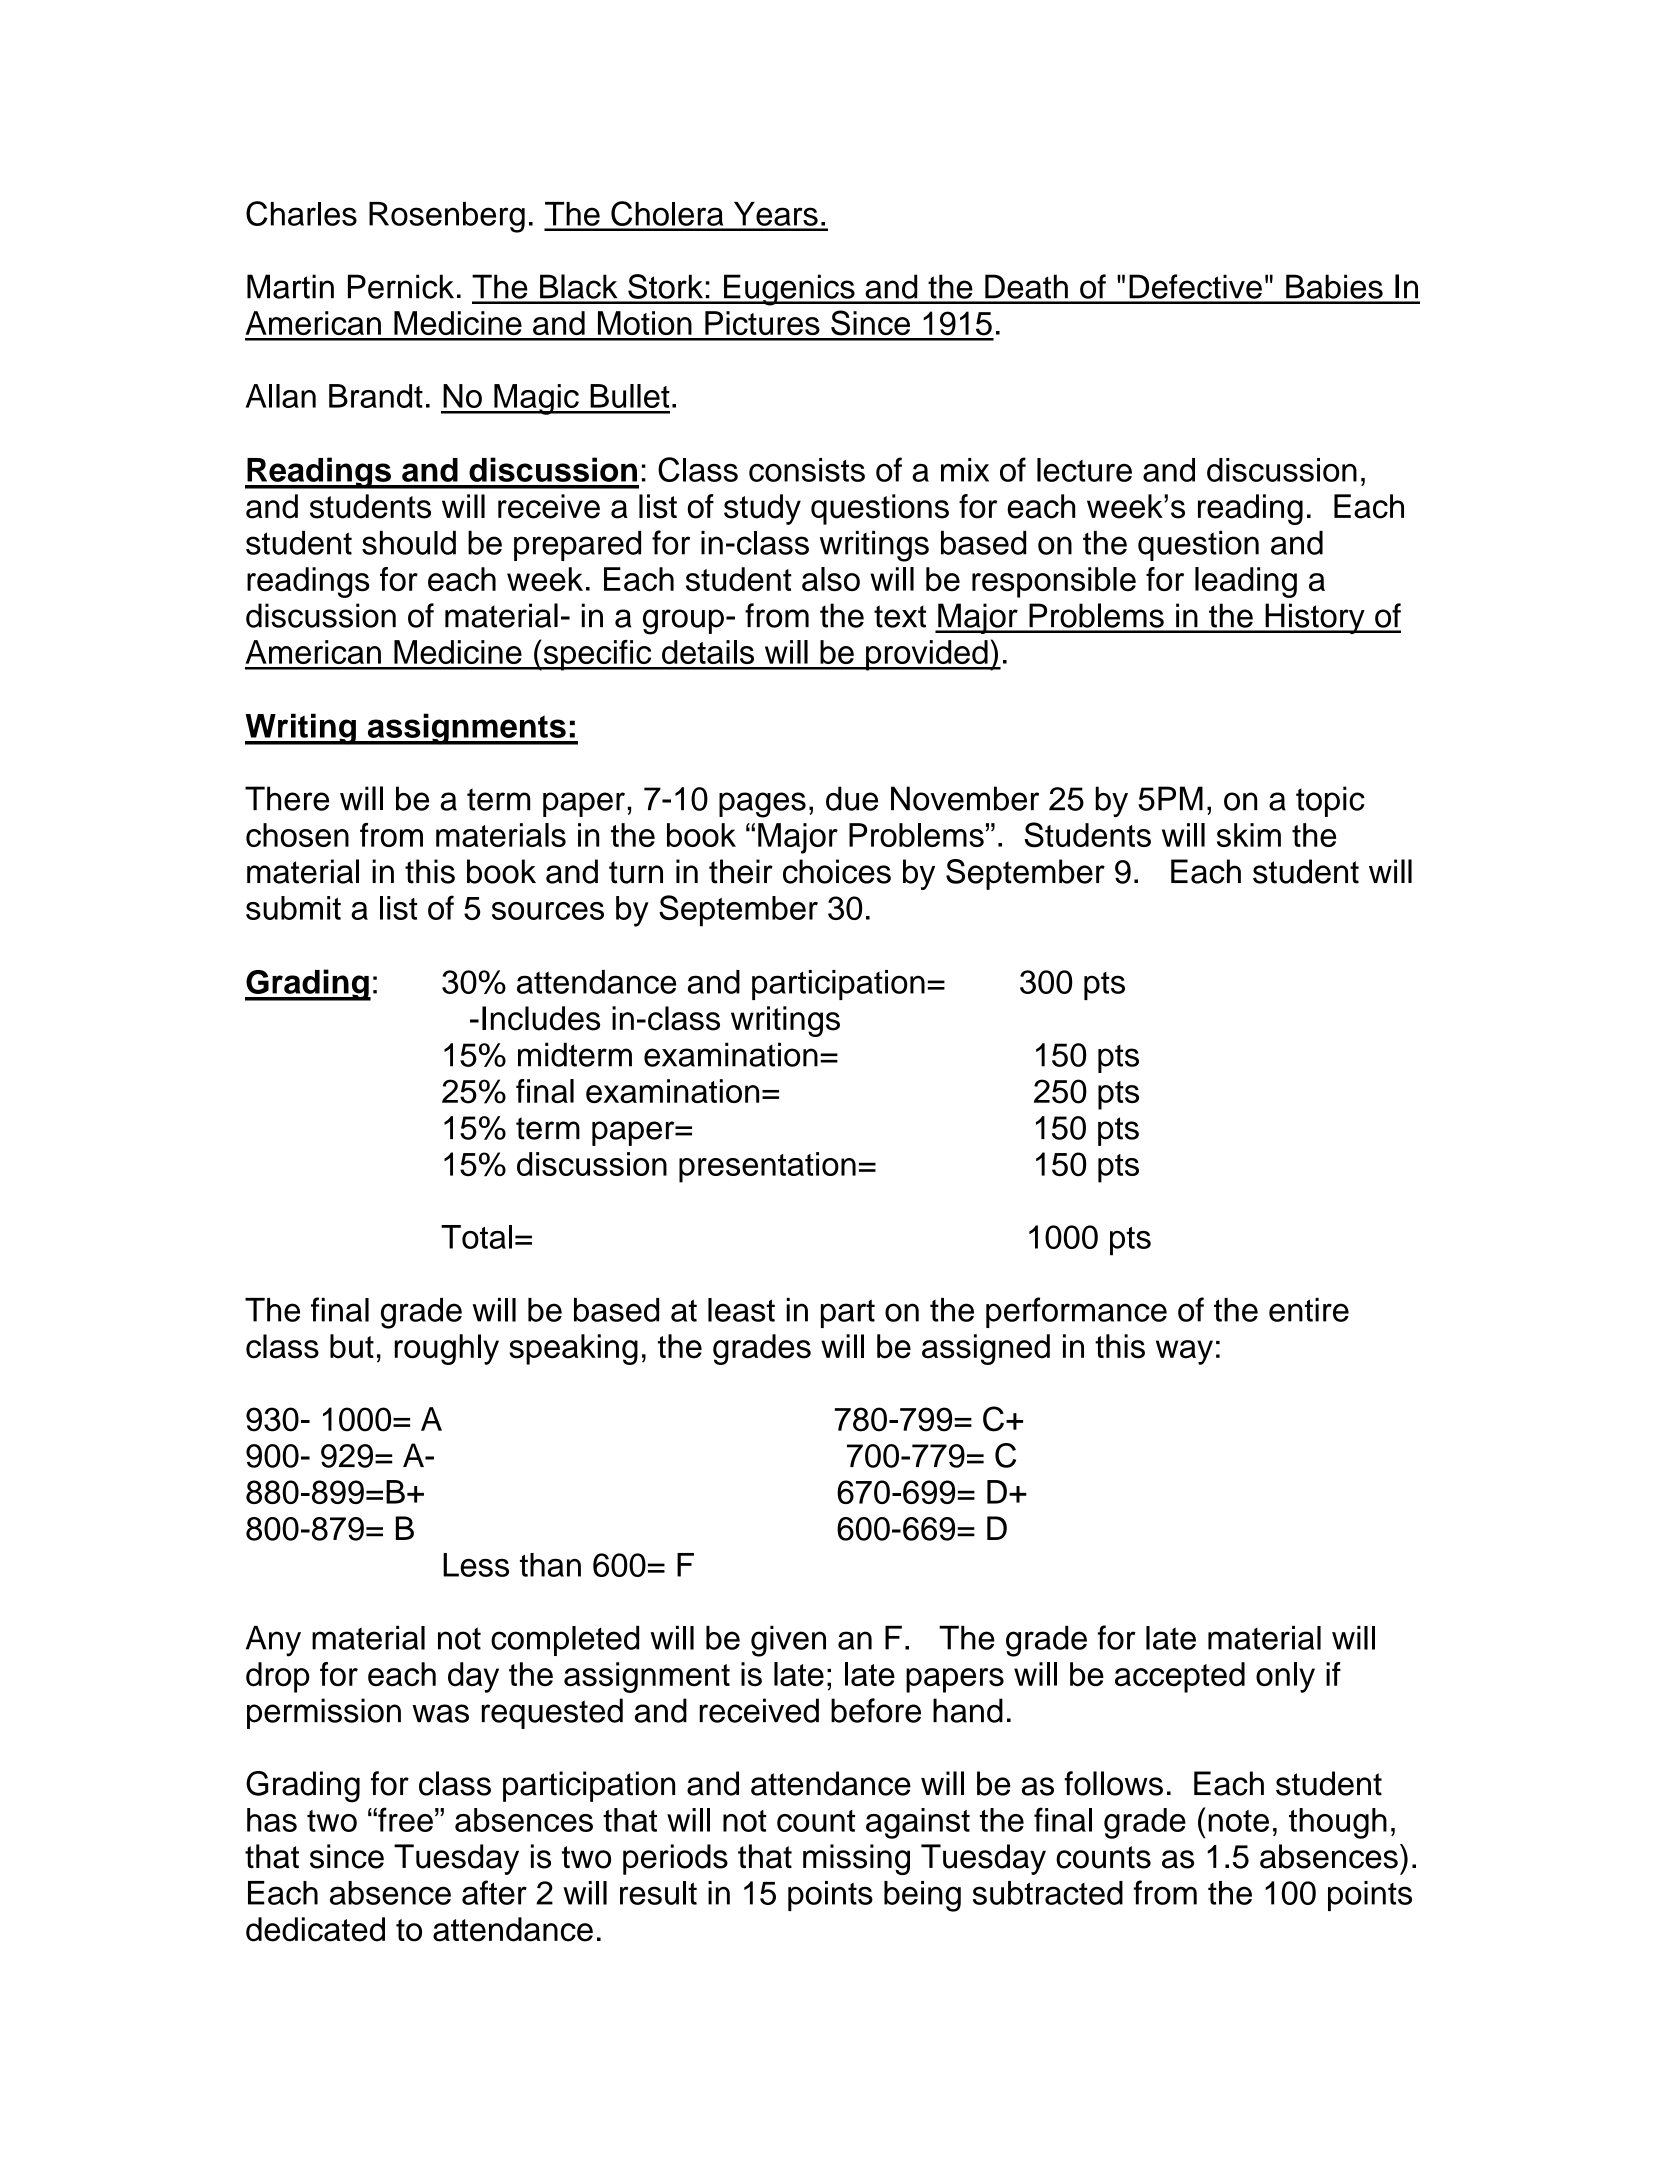 This screenshot has width=1667, height=2157. Describe the element at coordinates (1084, 470) in the screenshot. I see `lecture` at that location.
